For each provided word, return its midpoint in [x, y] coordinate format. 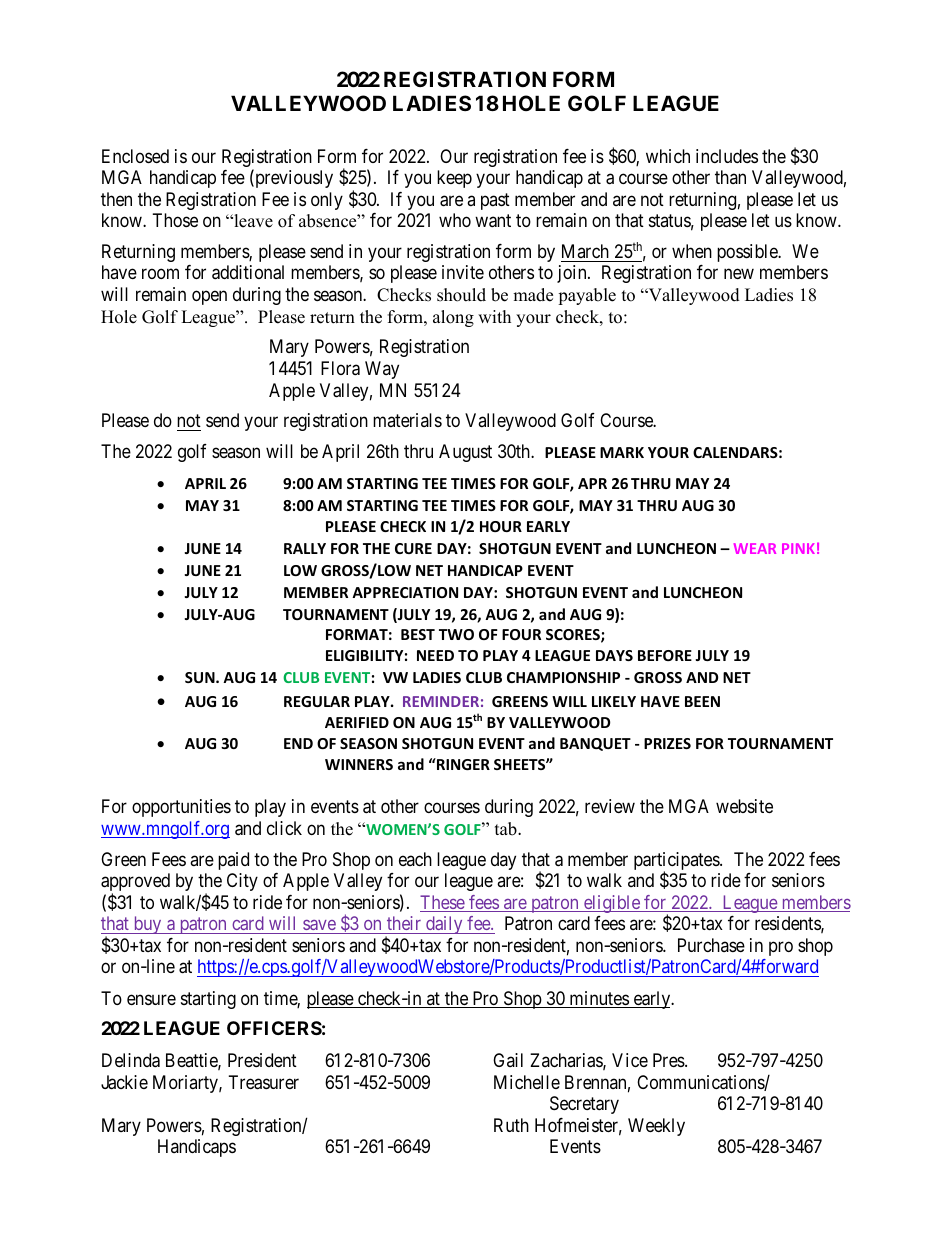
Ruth [511, 1125]
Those [175, 220]
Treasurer [264, 1082]
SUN [201, 677]
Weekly [656, 1127]
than [730, 177]
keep [454, 179]
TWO [456, 634]
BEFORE [665, 655]
